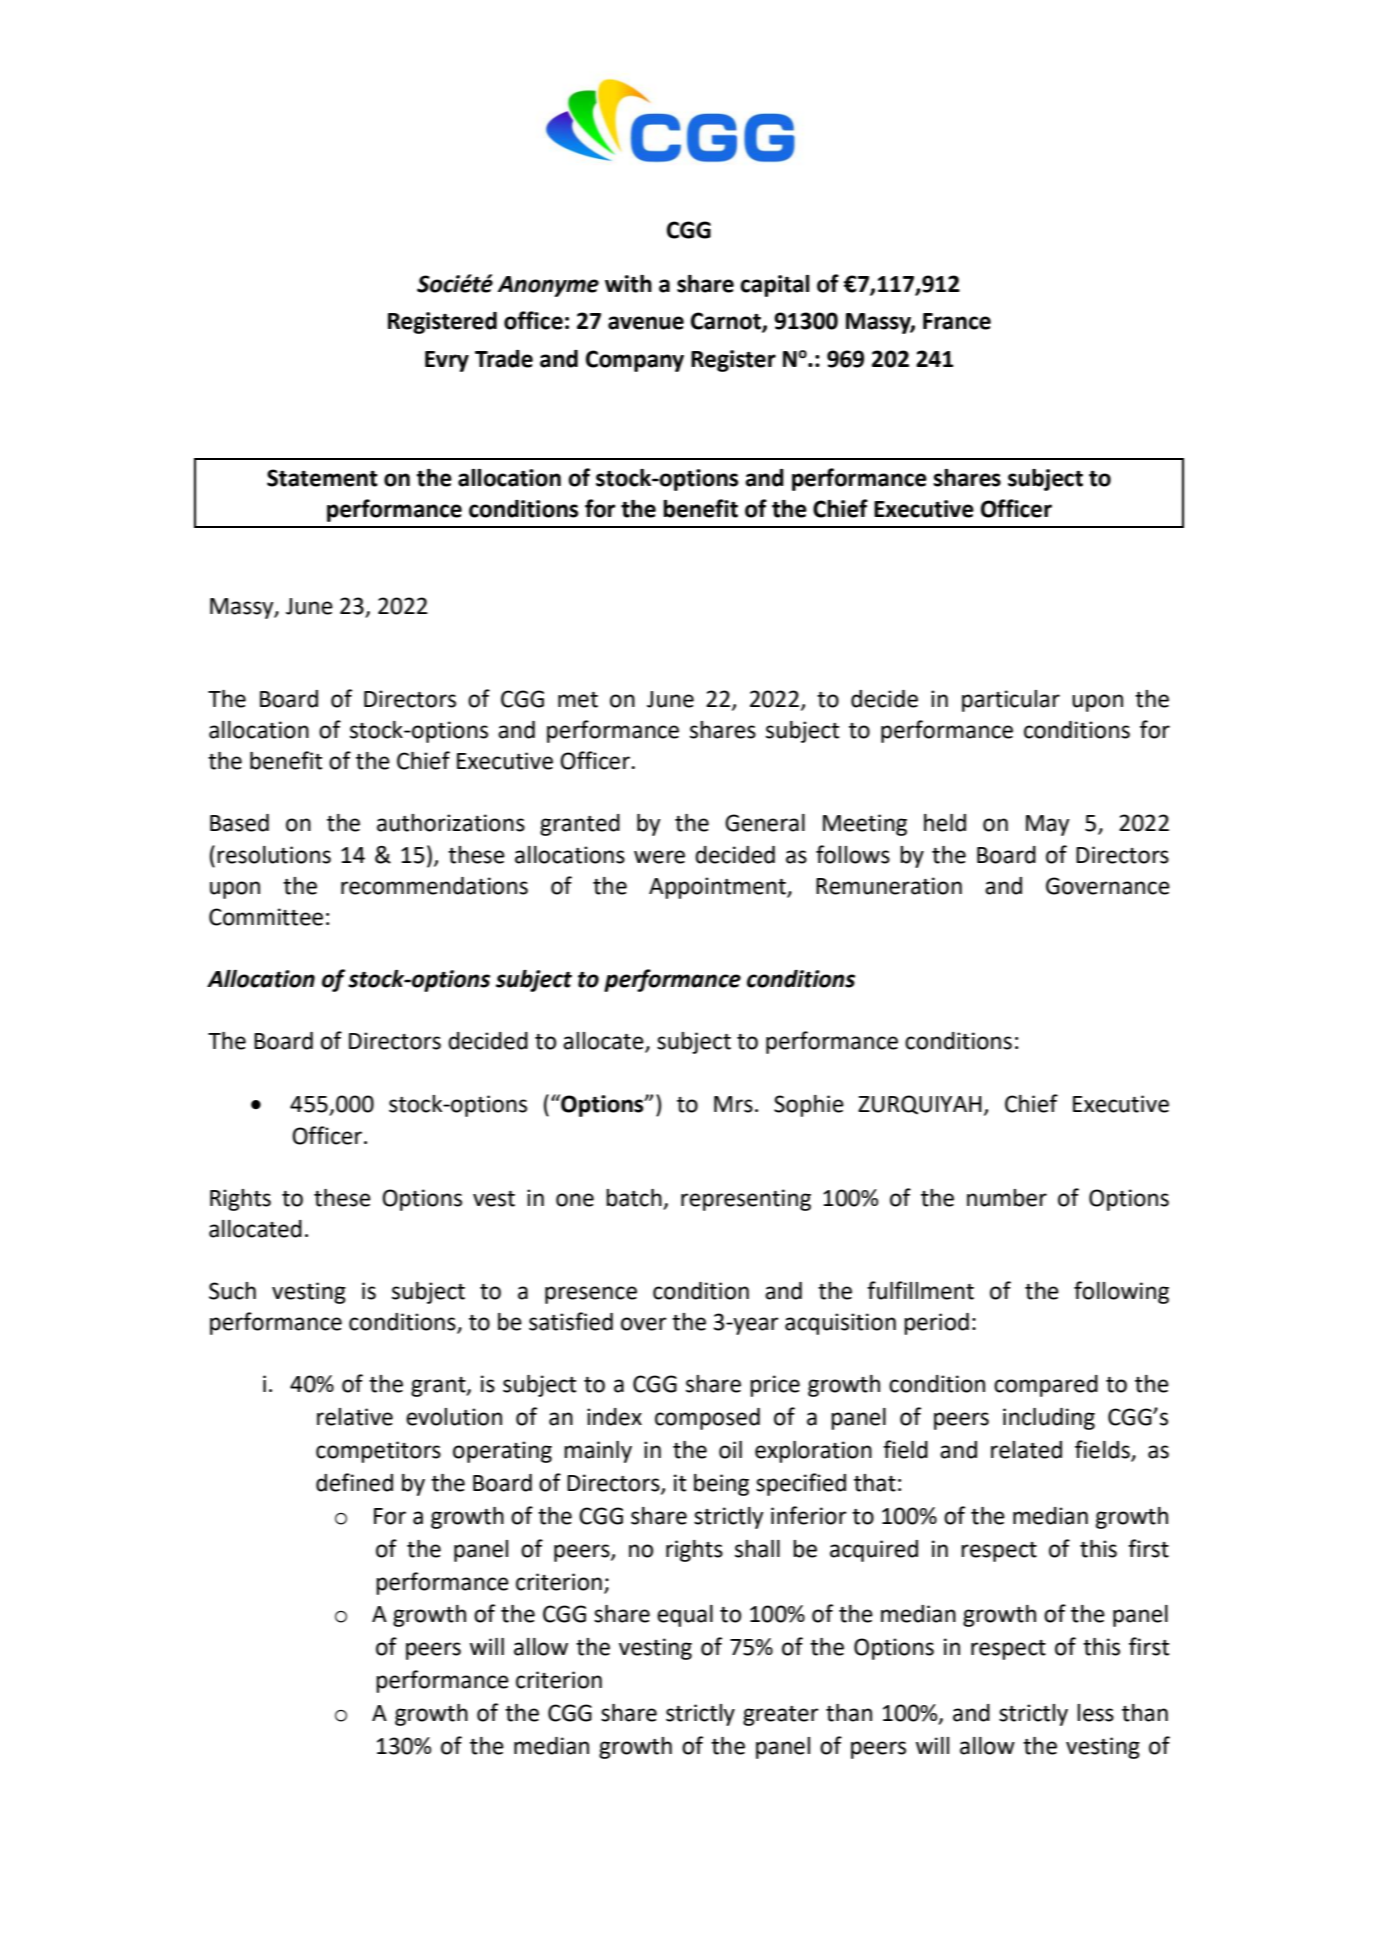 Image resolution: width=1378 pixels, height=1948 pixels. Describe the element at coordinates (957, 321) in the screenshot. I see `France` at that location.
